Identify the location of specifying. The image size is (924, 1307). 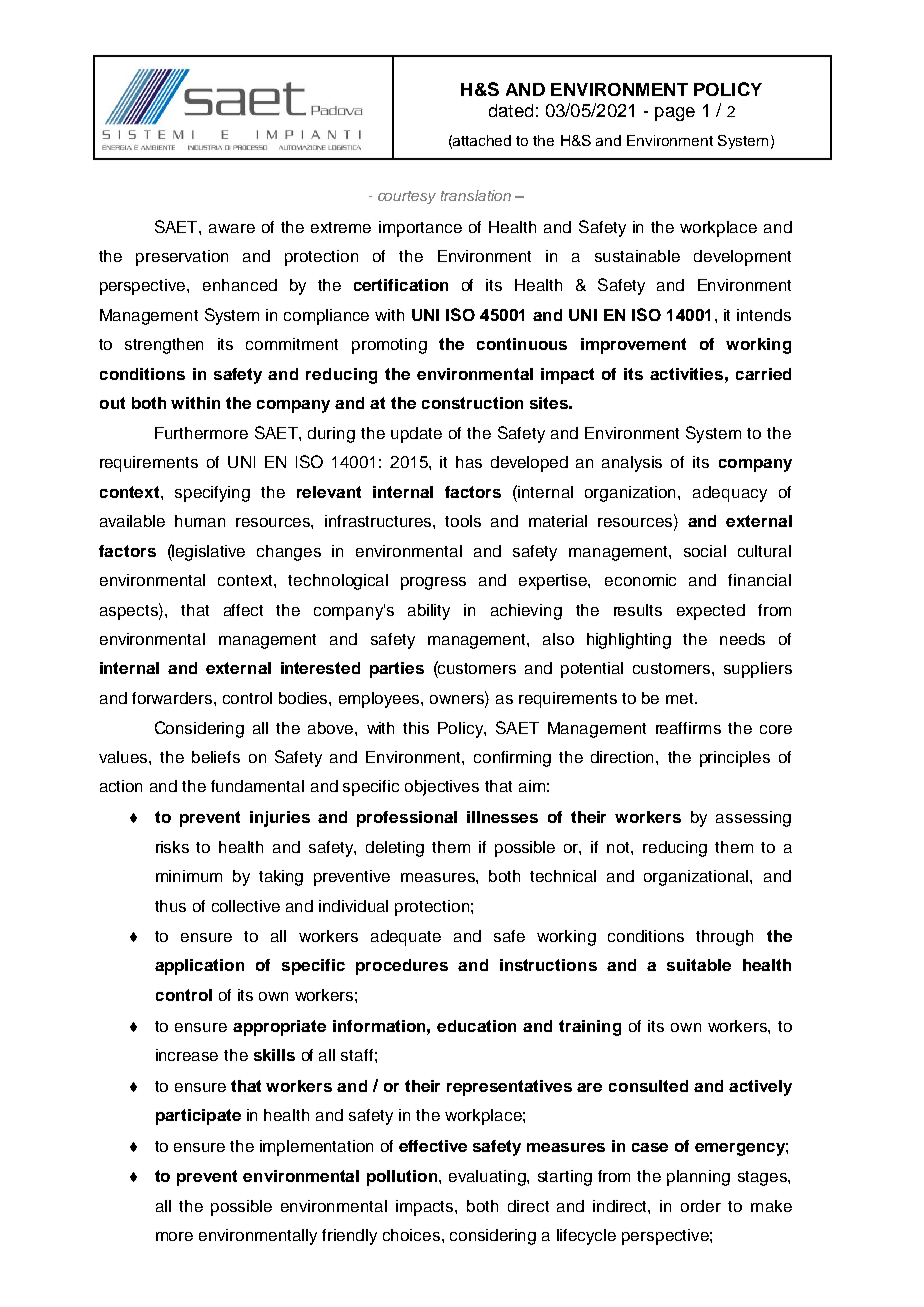
(212, 494).
